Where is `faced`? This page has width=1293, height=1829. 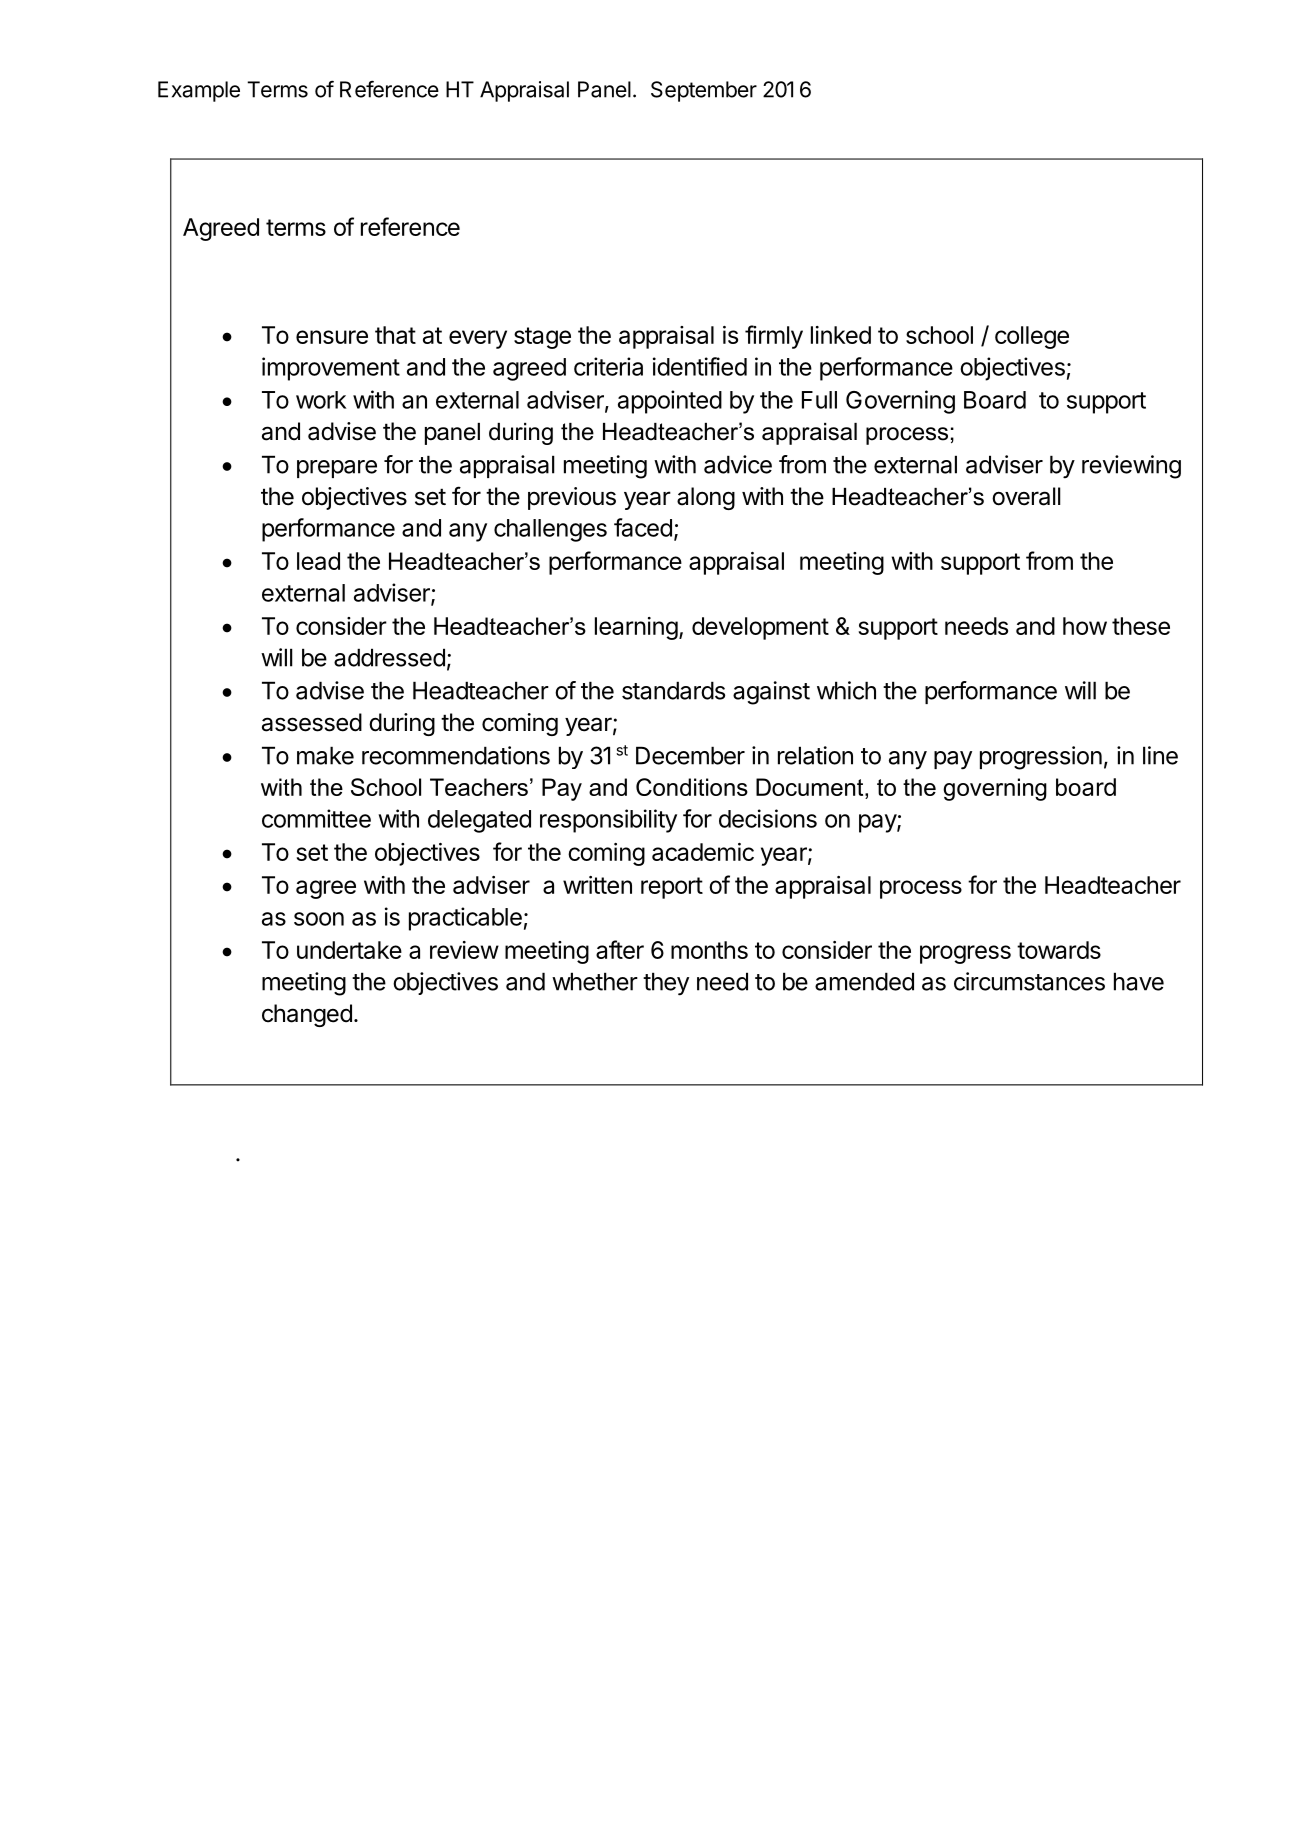
faced is located at coordinates (643, 527).
